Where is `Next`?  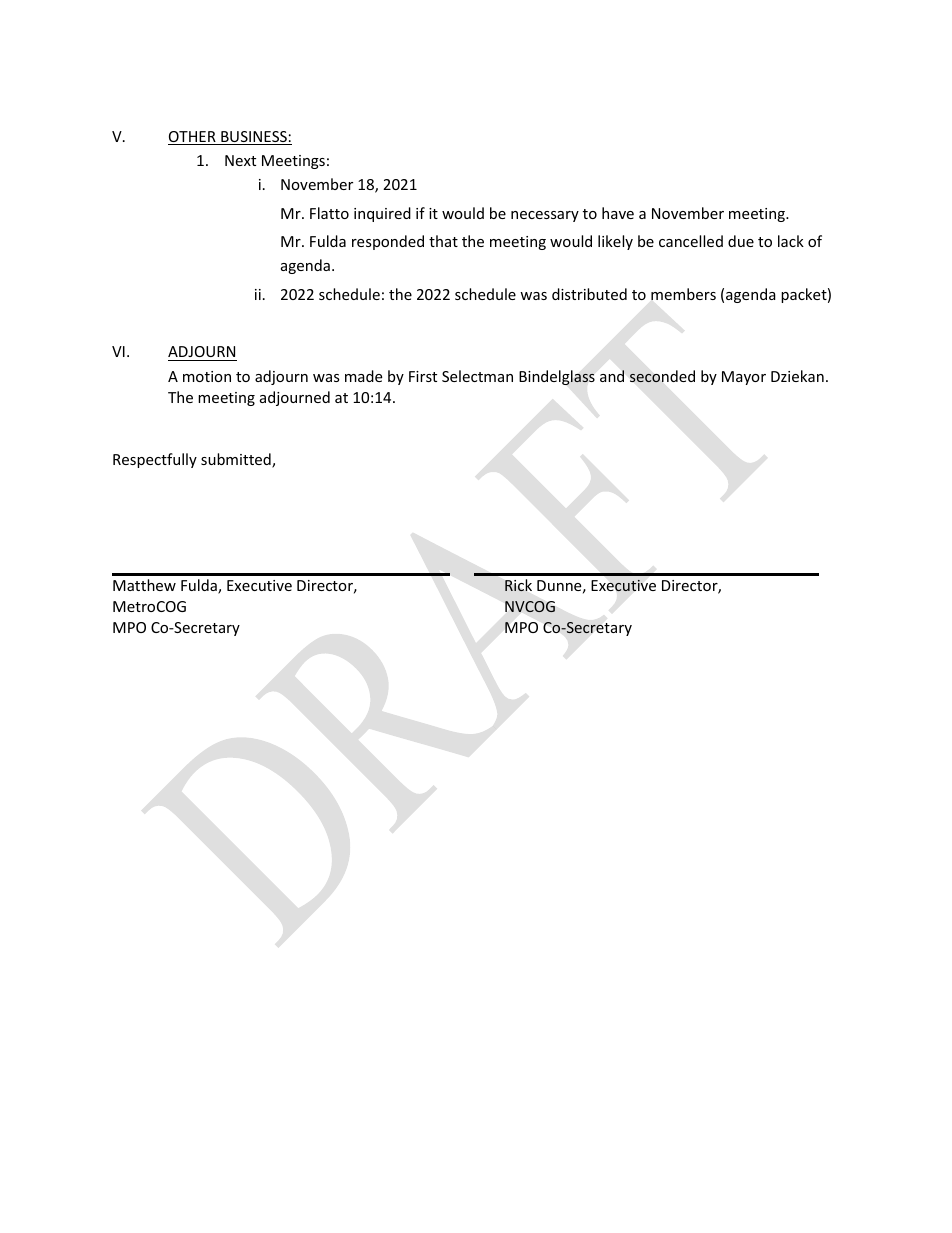 Next is located at coordinates (240, 160).
